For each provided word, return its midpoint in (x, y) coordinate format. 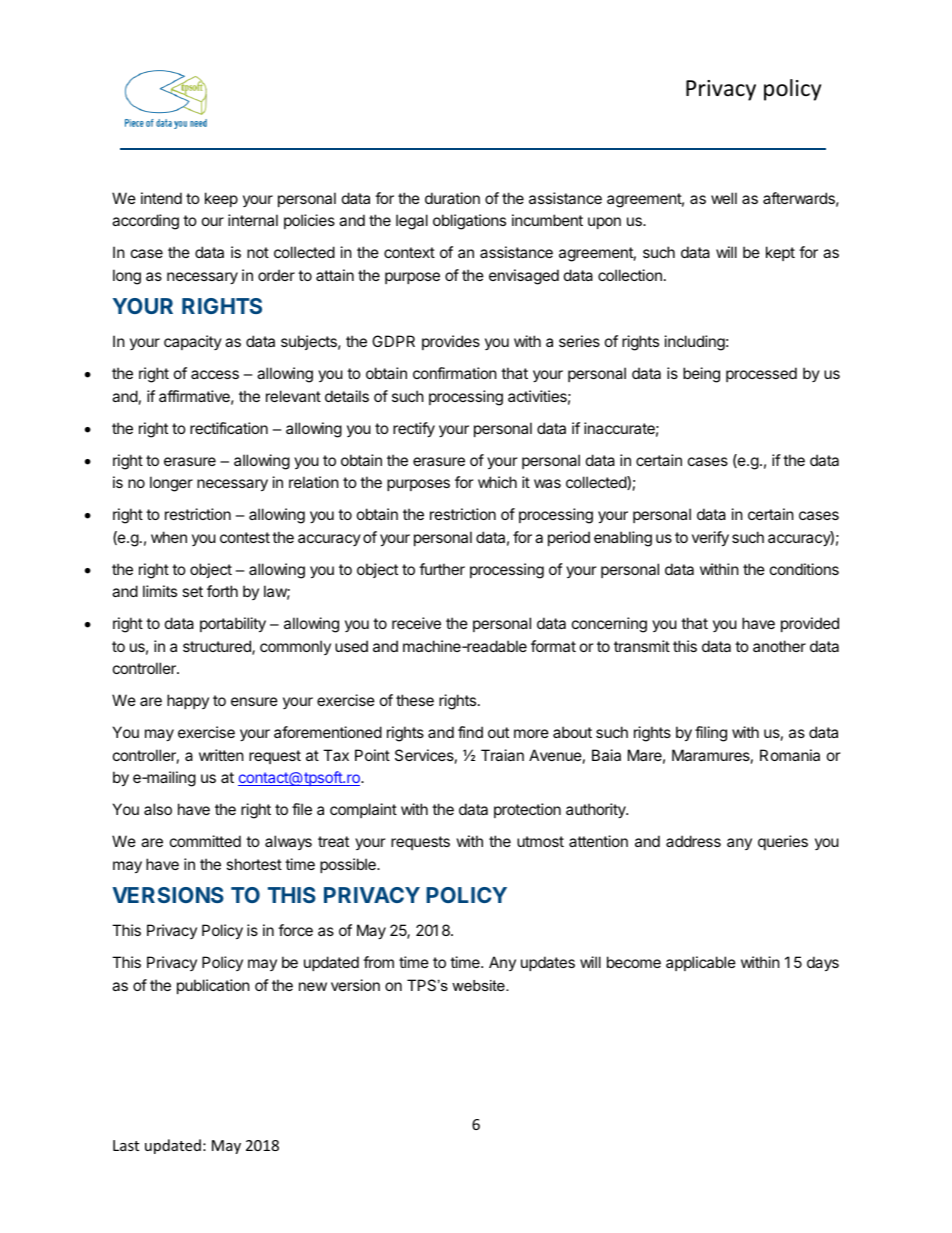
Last (126, 1145)
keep (221, 199)
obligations (469, 222)
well (724, 198)
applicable (701, 963)
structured (218, 647)
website (479, 985)
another (779, 646)
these (415, 700)
